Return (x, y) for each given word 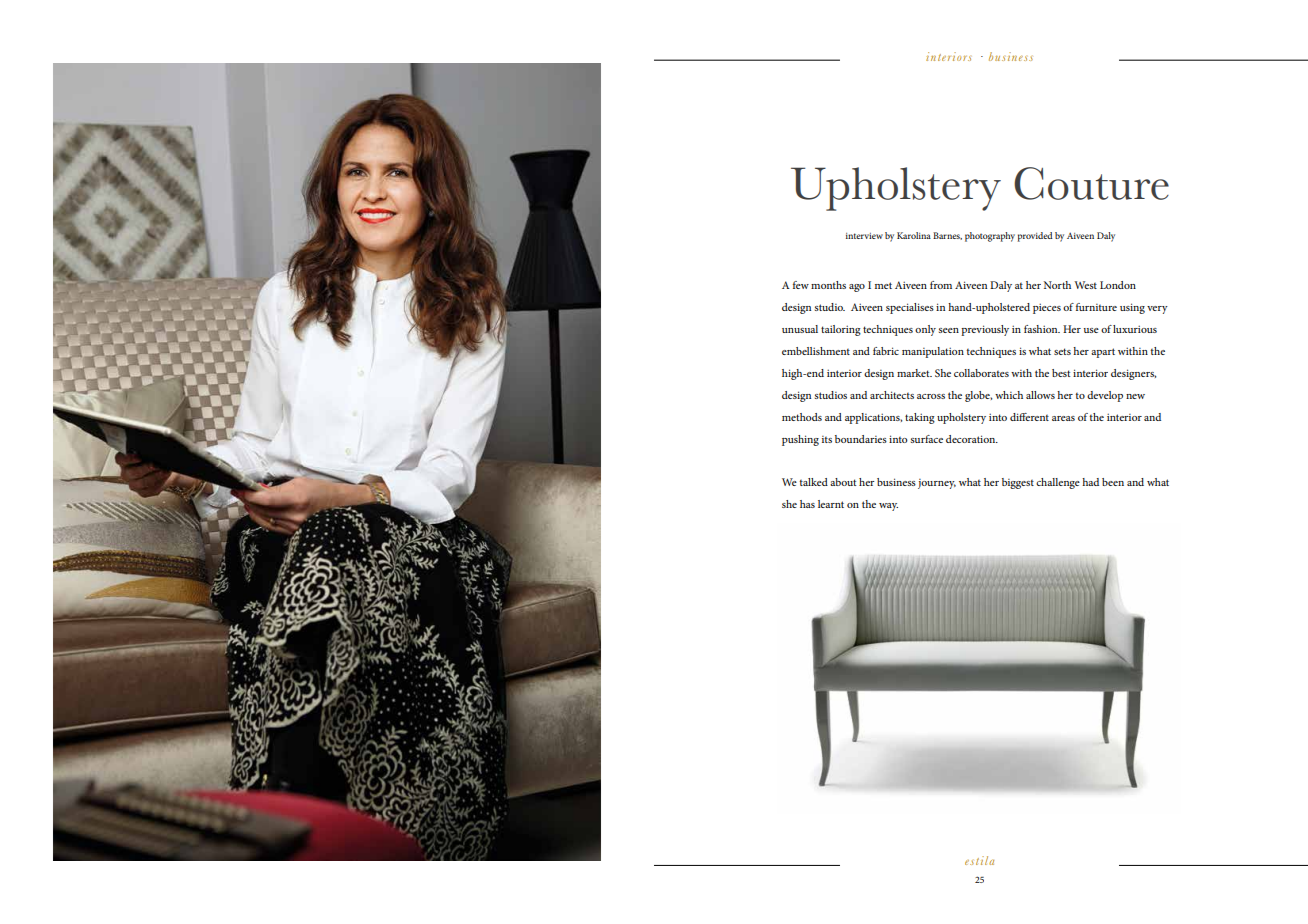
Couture (1091, 183)
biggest (1018, 483)
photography (990, 237)
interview (864, 236)
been (1113, 482)
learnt (831, 504)
